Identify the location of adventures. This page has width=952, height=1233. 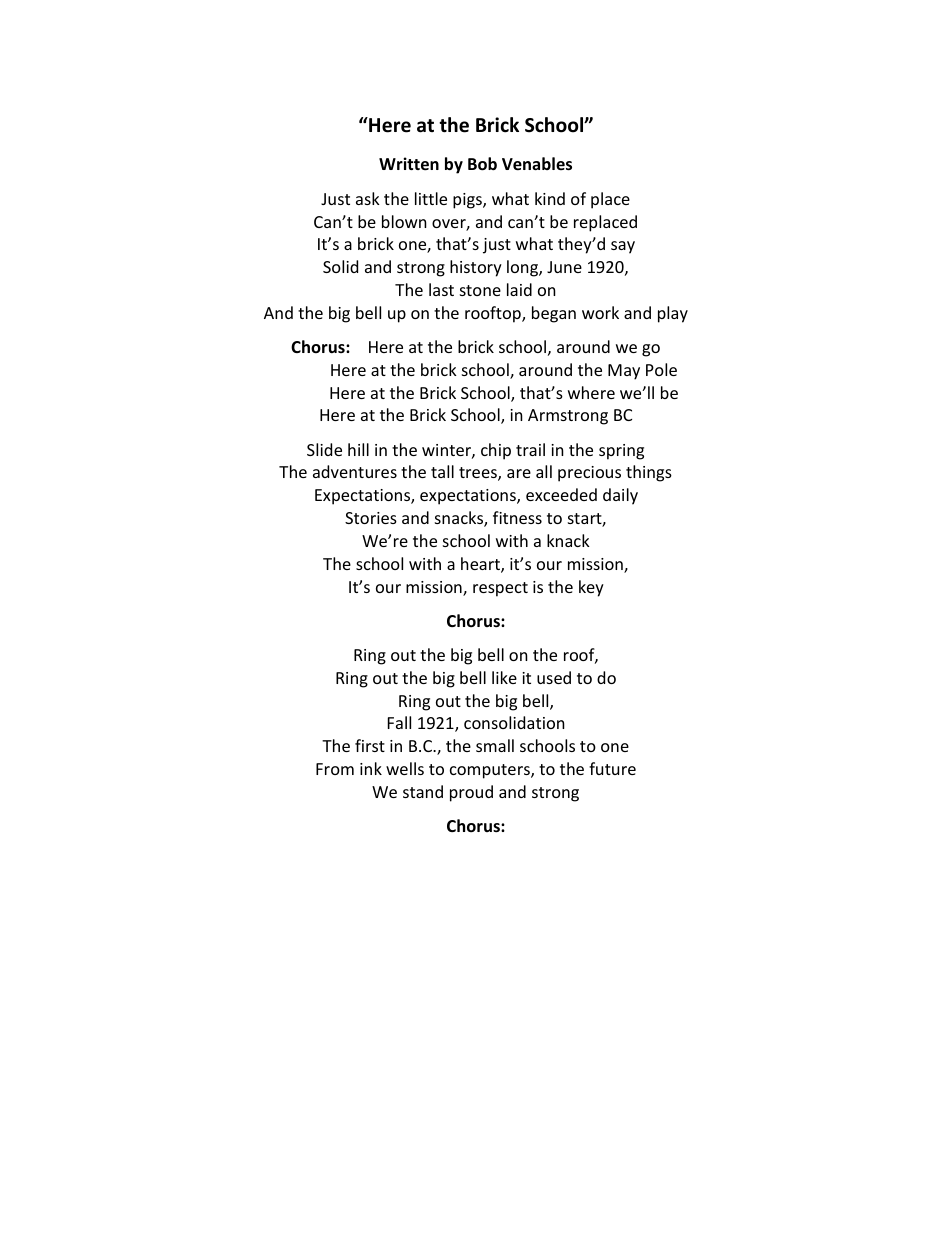
(355, 471).
